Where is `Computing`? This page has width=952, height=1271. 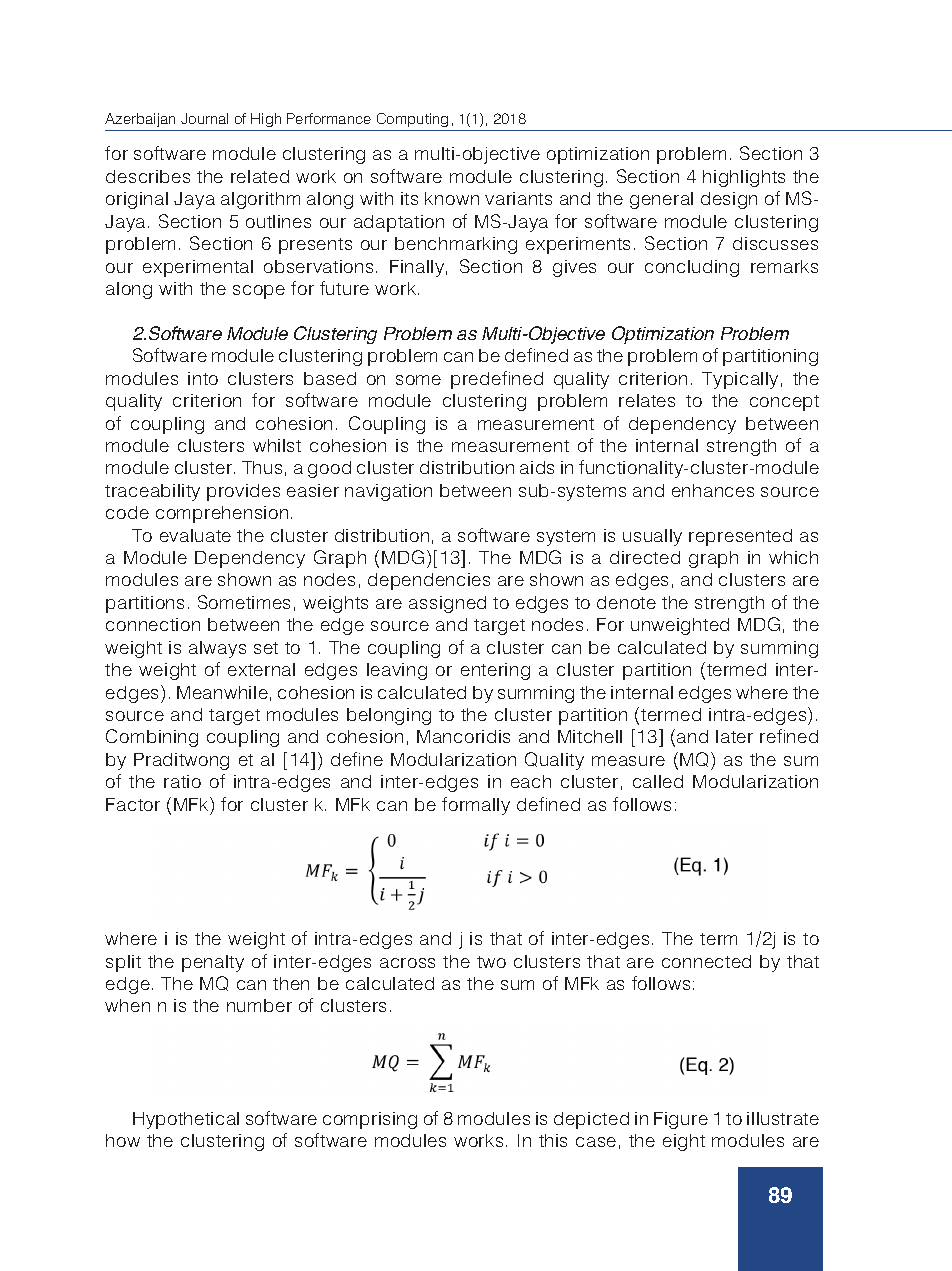 Computing is located at coordinates (412, 120).
